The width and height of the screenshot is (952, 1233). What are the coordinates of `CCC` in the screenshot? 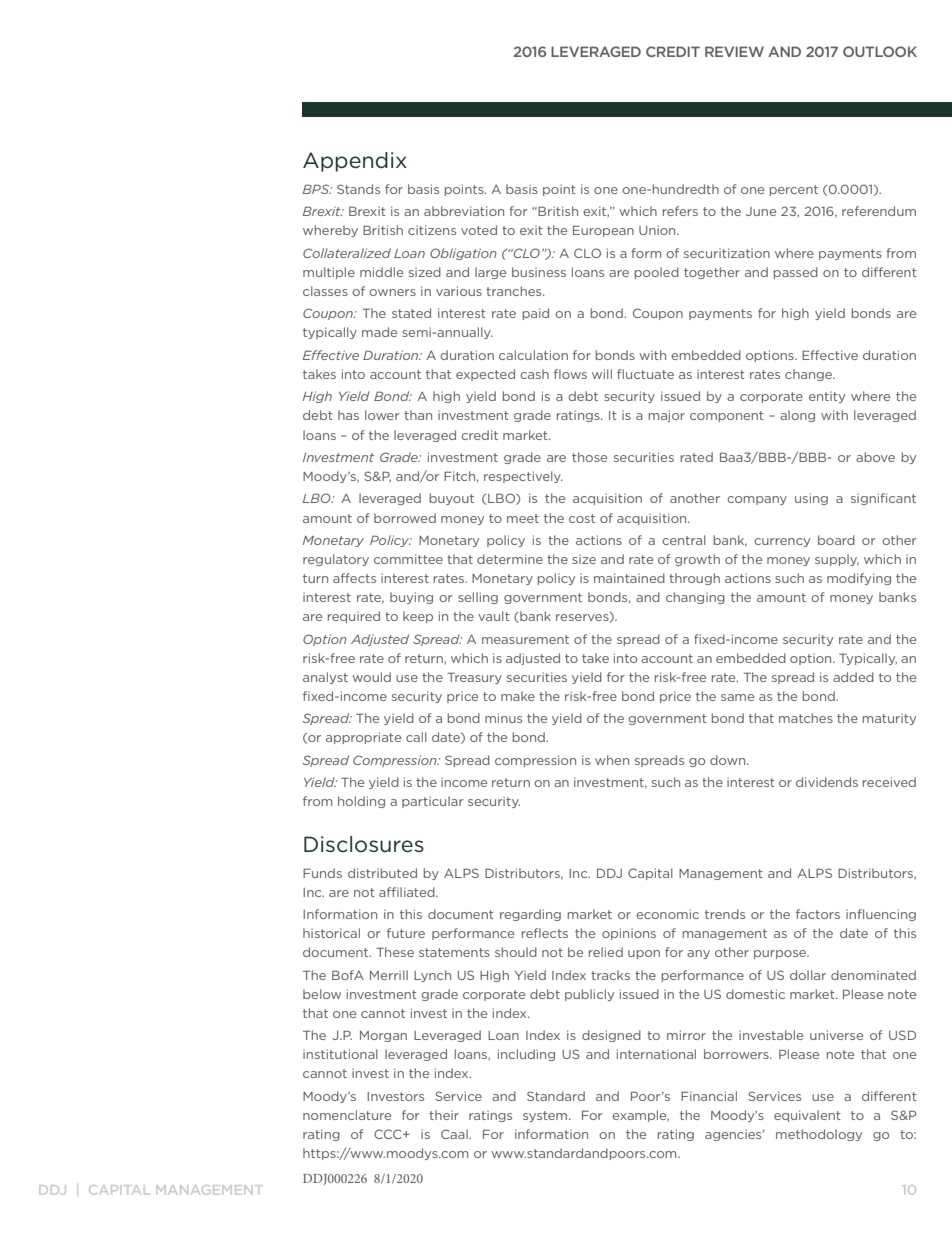 It's located at (389, 1134).
